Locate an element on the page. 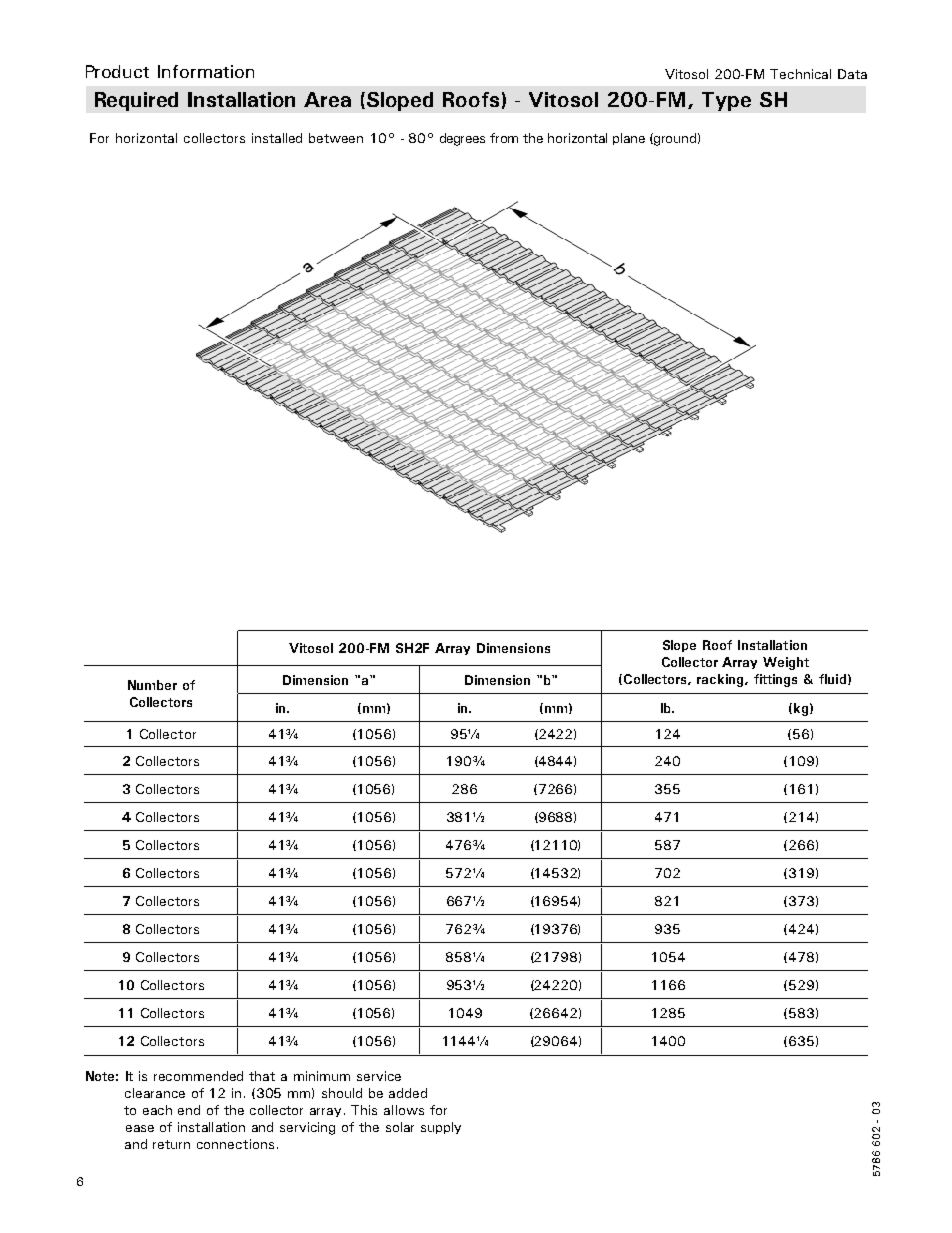  from is located at coordinates (504, 138).
